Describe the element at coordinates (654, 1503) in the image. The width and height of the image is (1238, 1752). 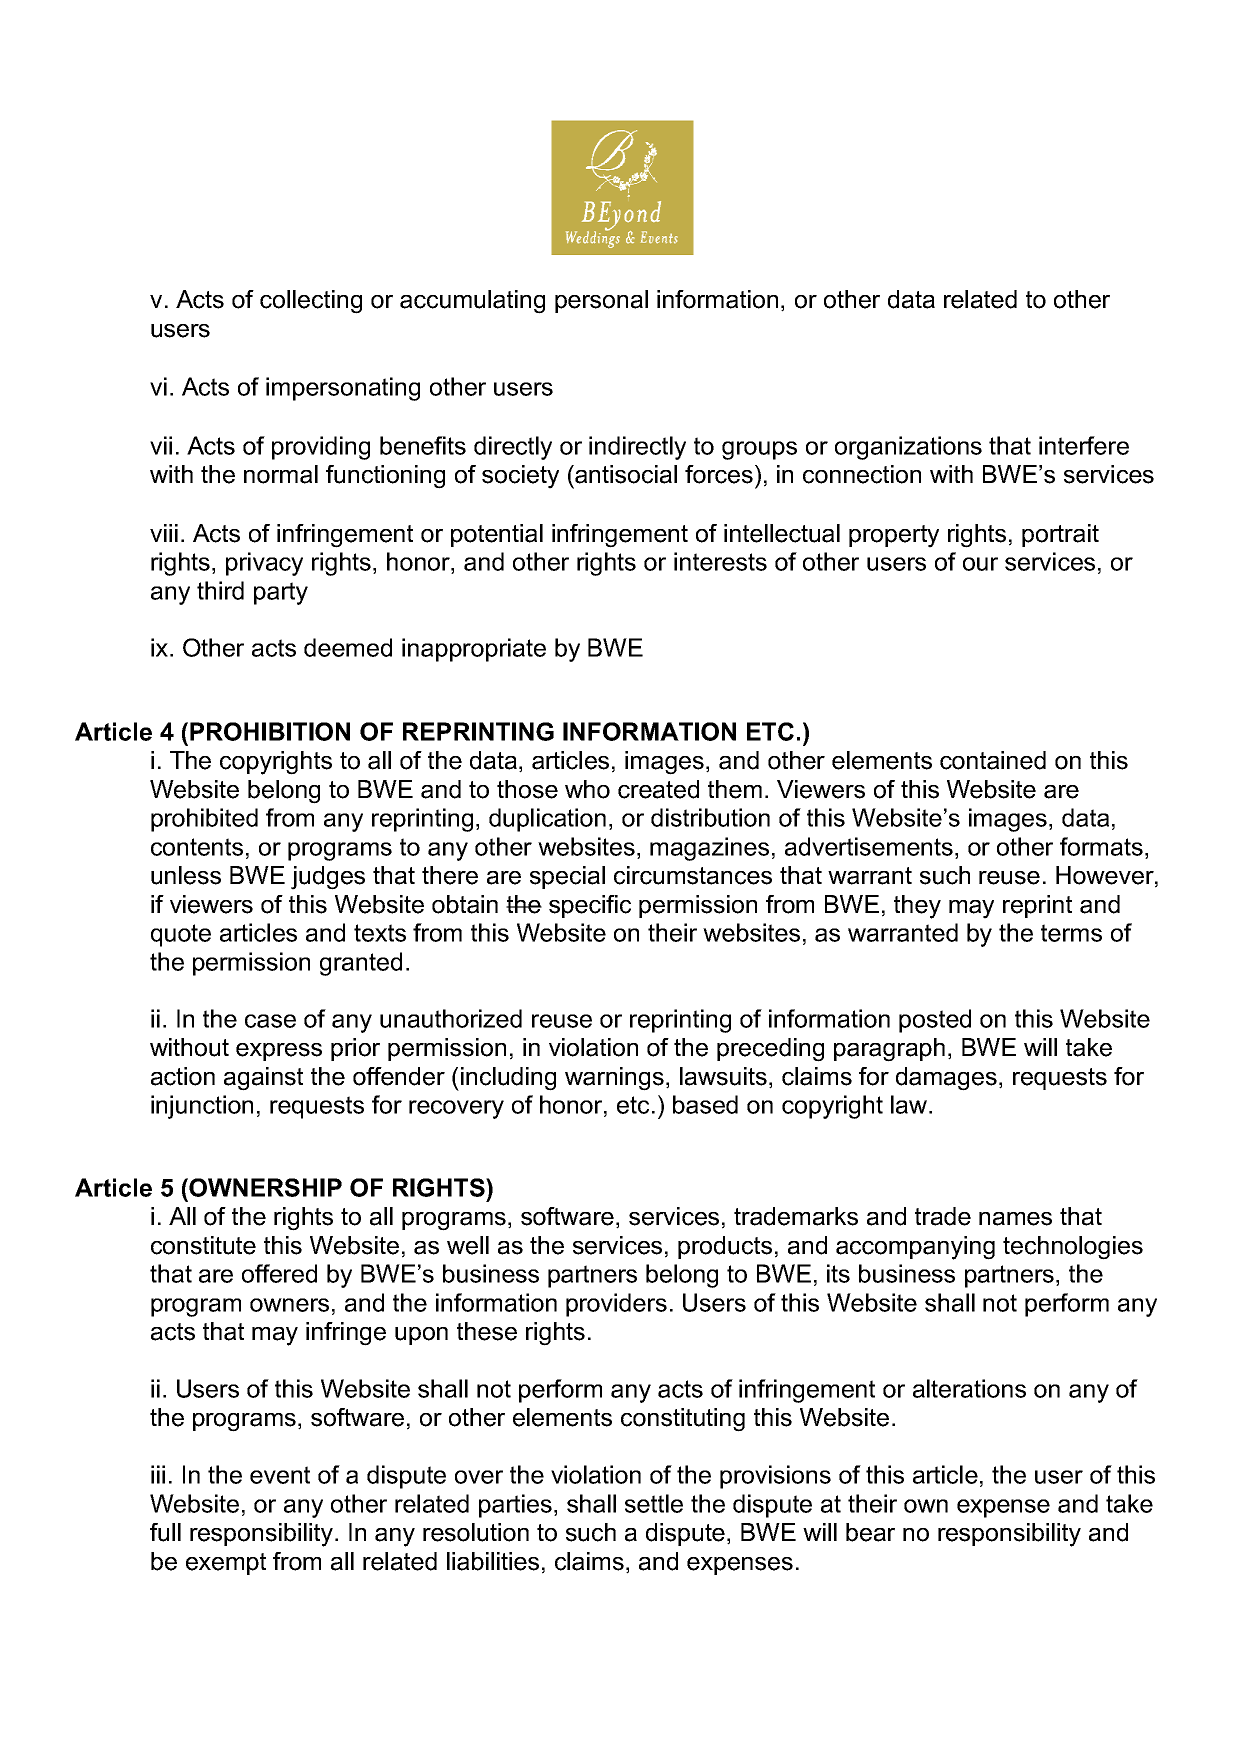
I see `settle` at that location.
